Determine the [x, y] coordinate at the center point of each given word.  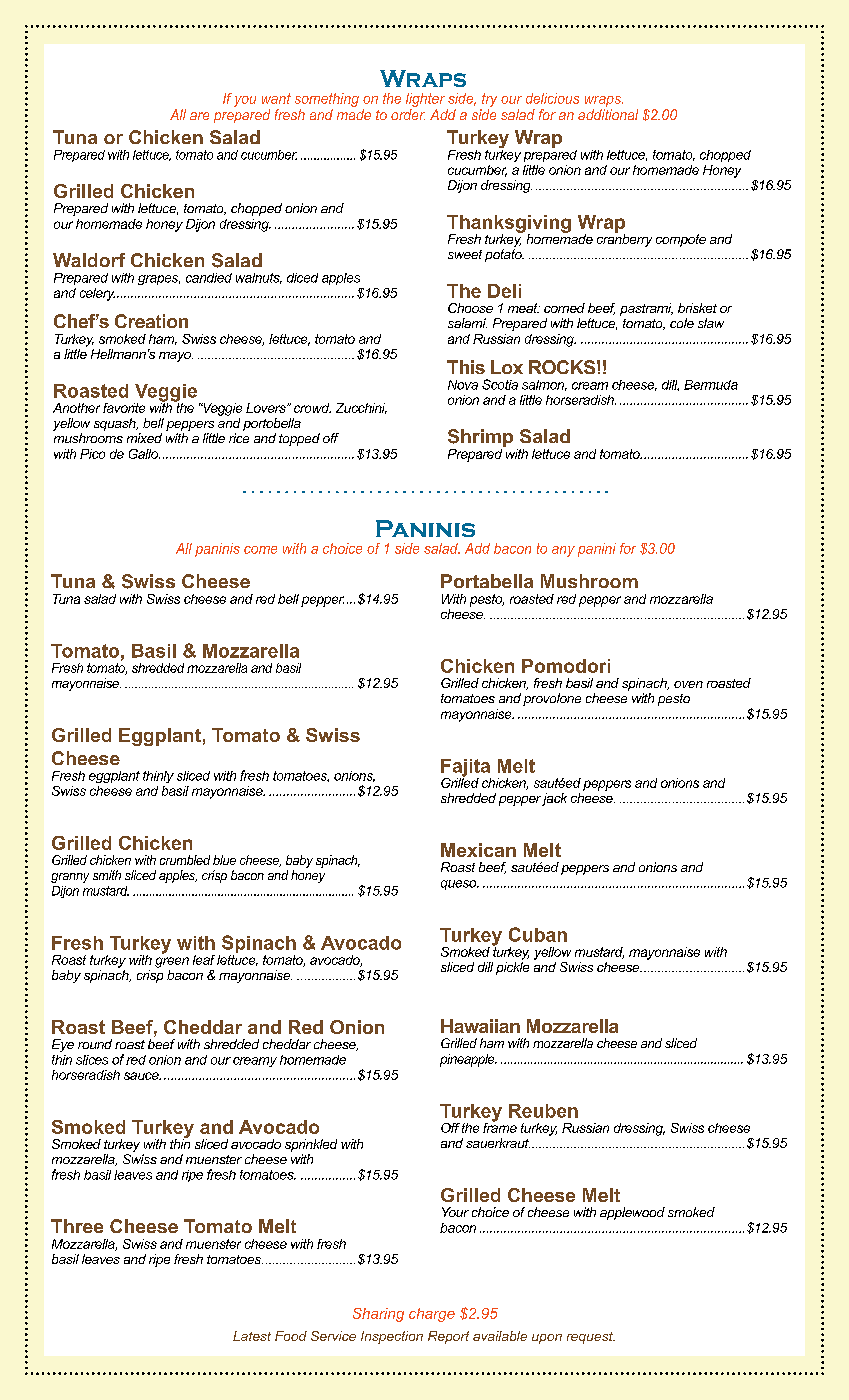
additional [608, 114]
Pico [92, 454]
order [408, 114]
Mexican [478, 850]
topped [299, 439]
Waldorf [89, 260]
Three [77, 1226]
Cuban [538, 934]
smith [107, 875]
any [563, 551]
